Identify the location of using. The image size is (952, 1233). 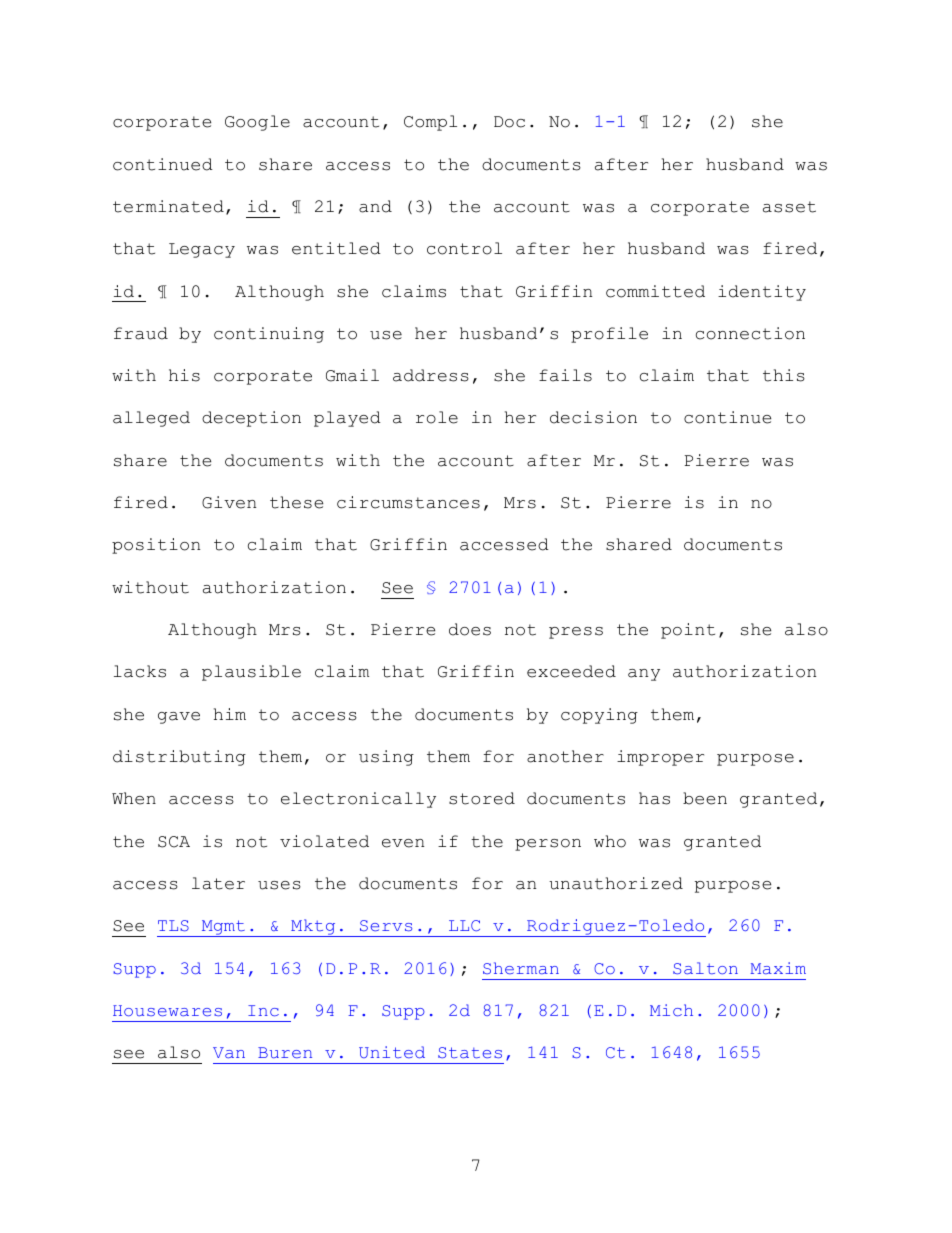
(386, 758).
